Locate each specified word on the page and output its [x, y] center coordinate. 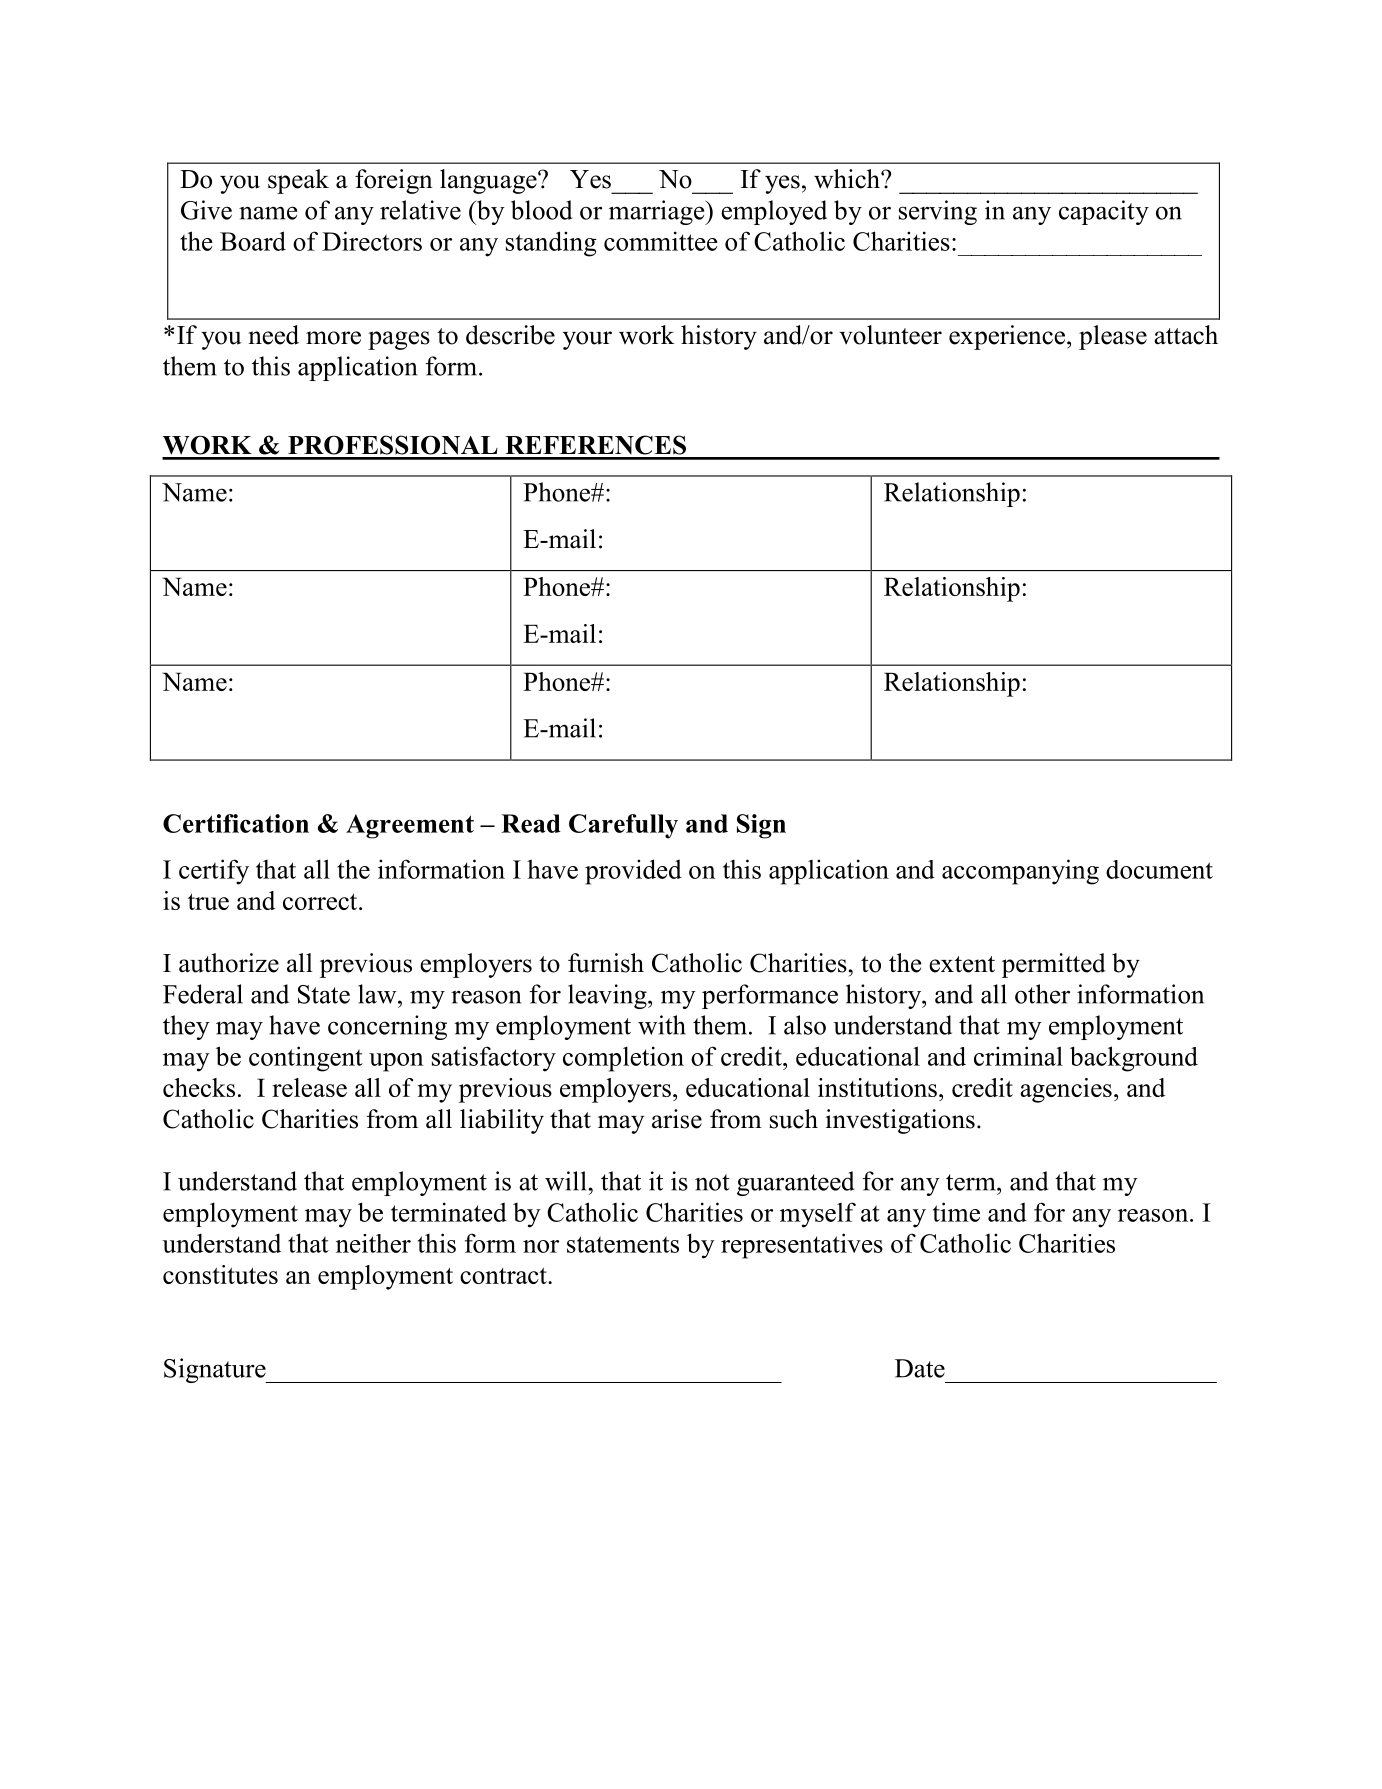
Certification [236, 823]
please [1113, 337]
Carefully [623, 826]
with [662, 1025]
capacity [1104, 212]
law [378, 994]
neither [373, 1243]
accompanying [1020, 872]
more [333, 338]
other [1042, 994]
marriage [658, 212]
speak [298, 181]
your [587, 340]
